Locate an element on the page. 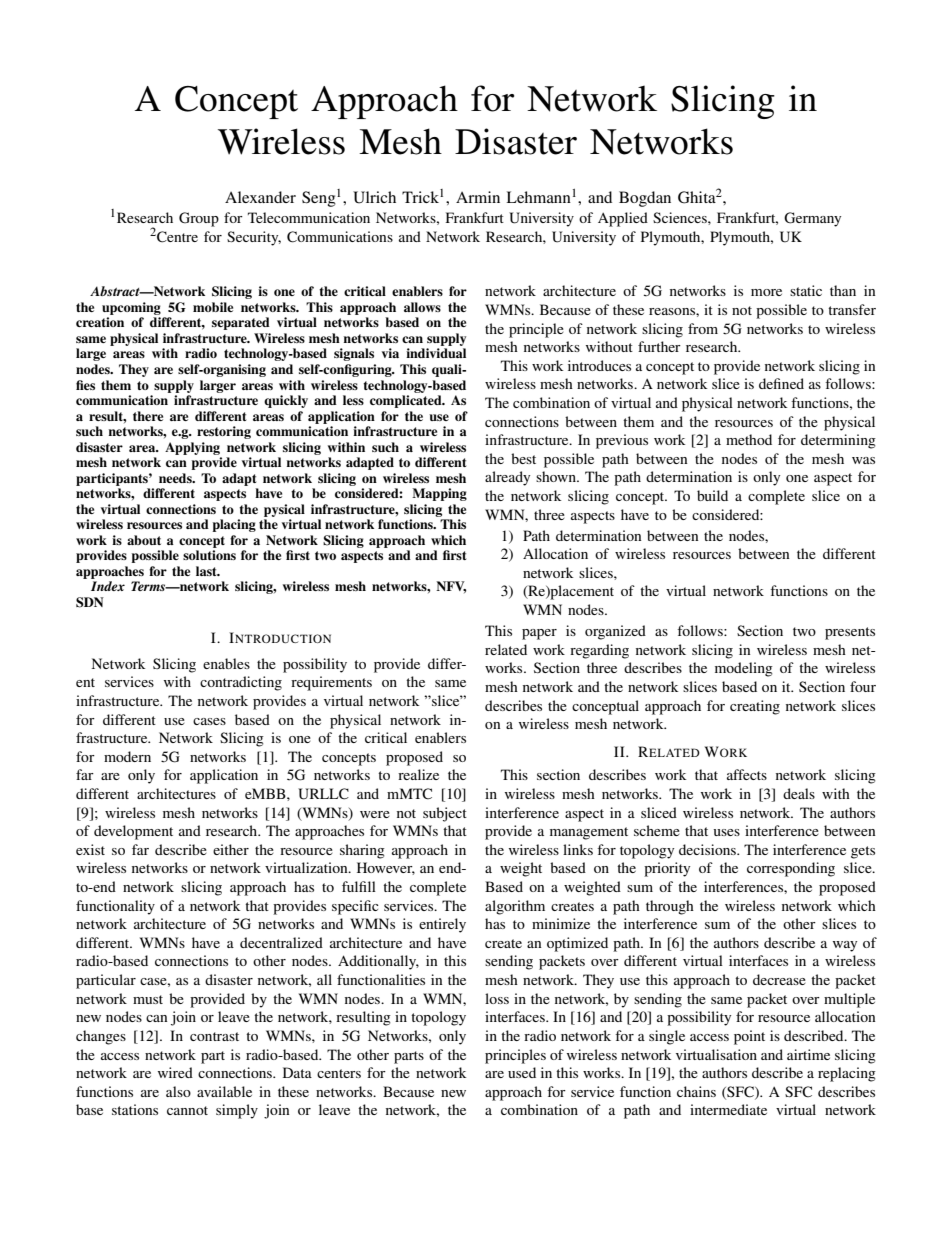 The image size is (952, 1233). Armin is located at coordinates (478, 197).
